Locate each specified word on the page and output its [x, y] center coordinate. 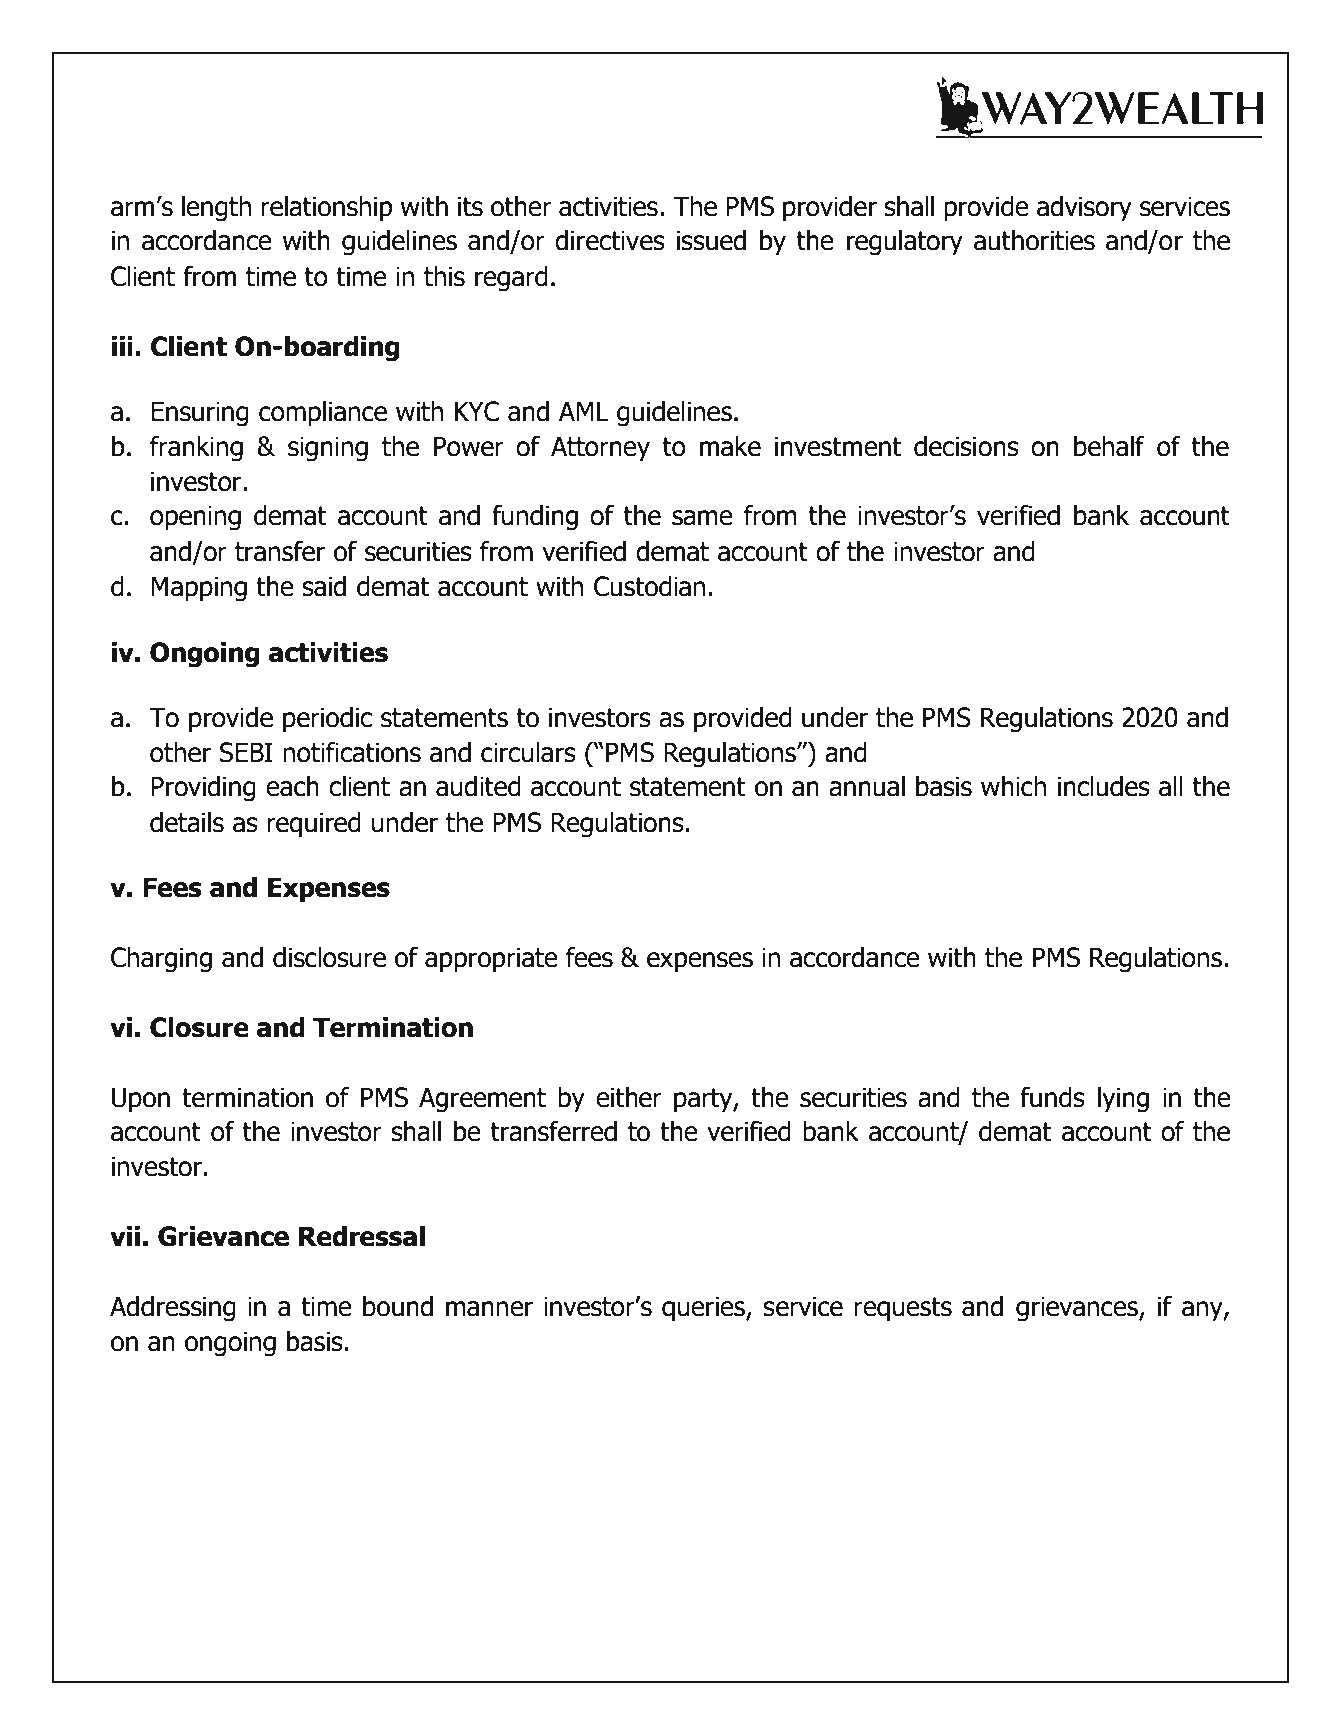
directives [610, 240]
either [629, 1097]
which [1013, 786]
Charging [161, 960]
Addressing [173, 1309]
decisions [966, 446]
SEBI [246, 752]
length [216, 209]
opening [195, 518]
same [702, 518]
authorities [1034, 240]
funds [1052, 1097]
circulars [528, 752]
